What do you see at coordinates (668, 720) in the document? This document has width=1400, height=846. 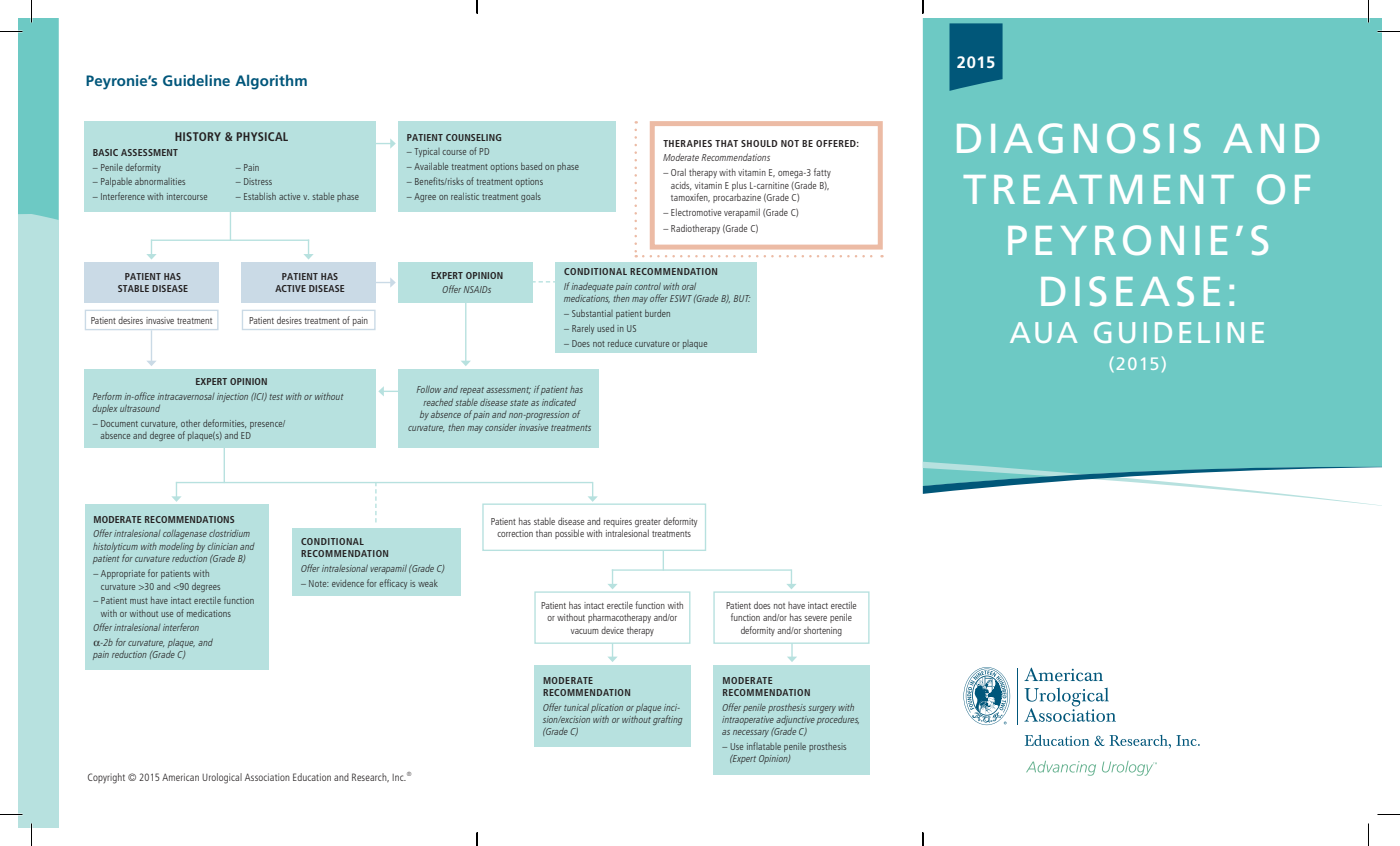 I see `grafting` at bounding box center [668, 720].
